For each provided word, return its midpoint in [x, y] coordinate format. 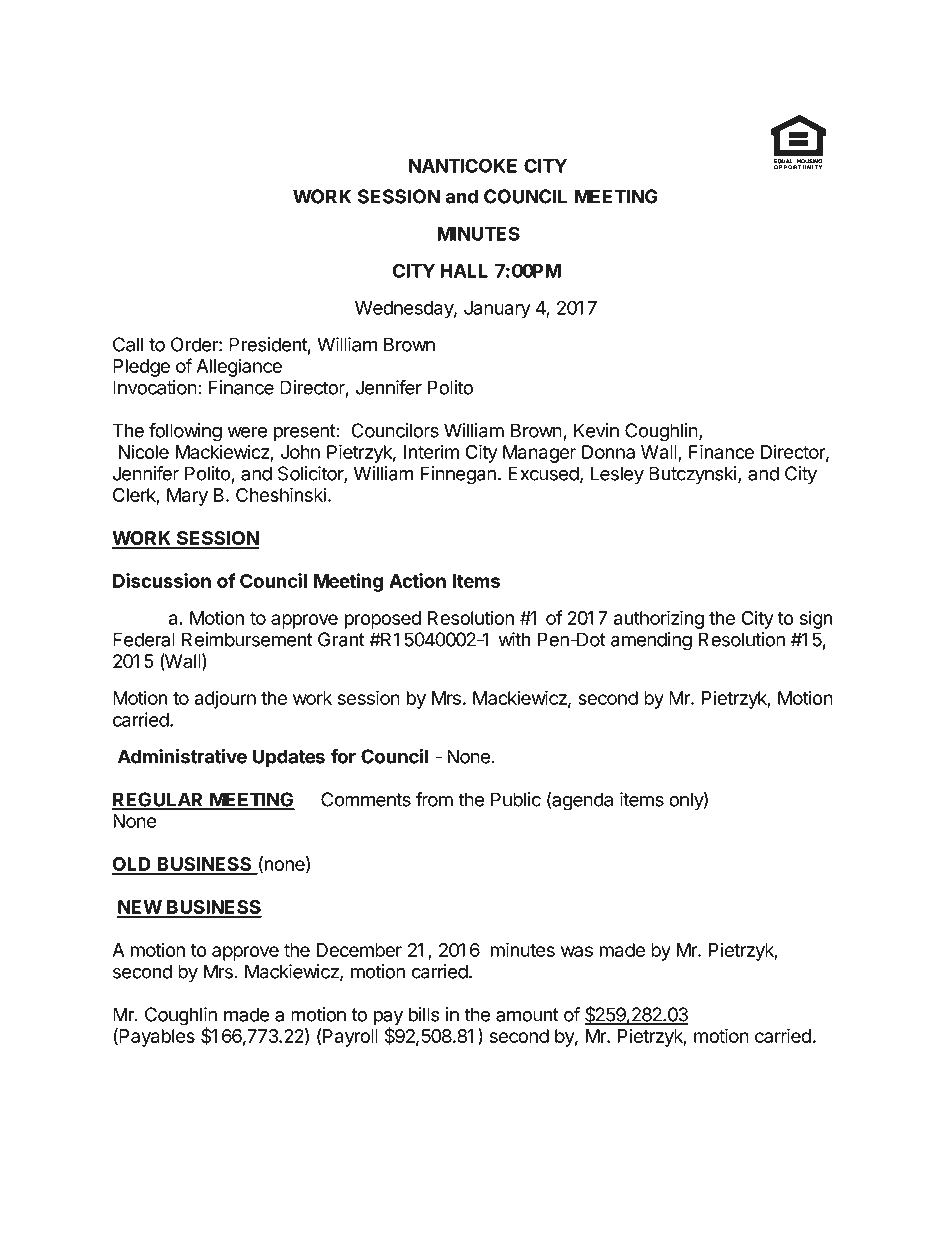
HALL [464, 271]
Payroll [349, 1037]
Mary [187, 497]
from [434, 799]
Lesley [617, 475]
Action [417, 580]
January [497, 310]
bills [424, 1014]
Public [516, 799]
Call [128, 344]
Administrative [182, 756]
